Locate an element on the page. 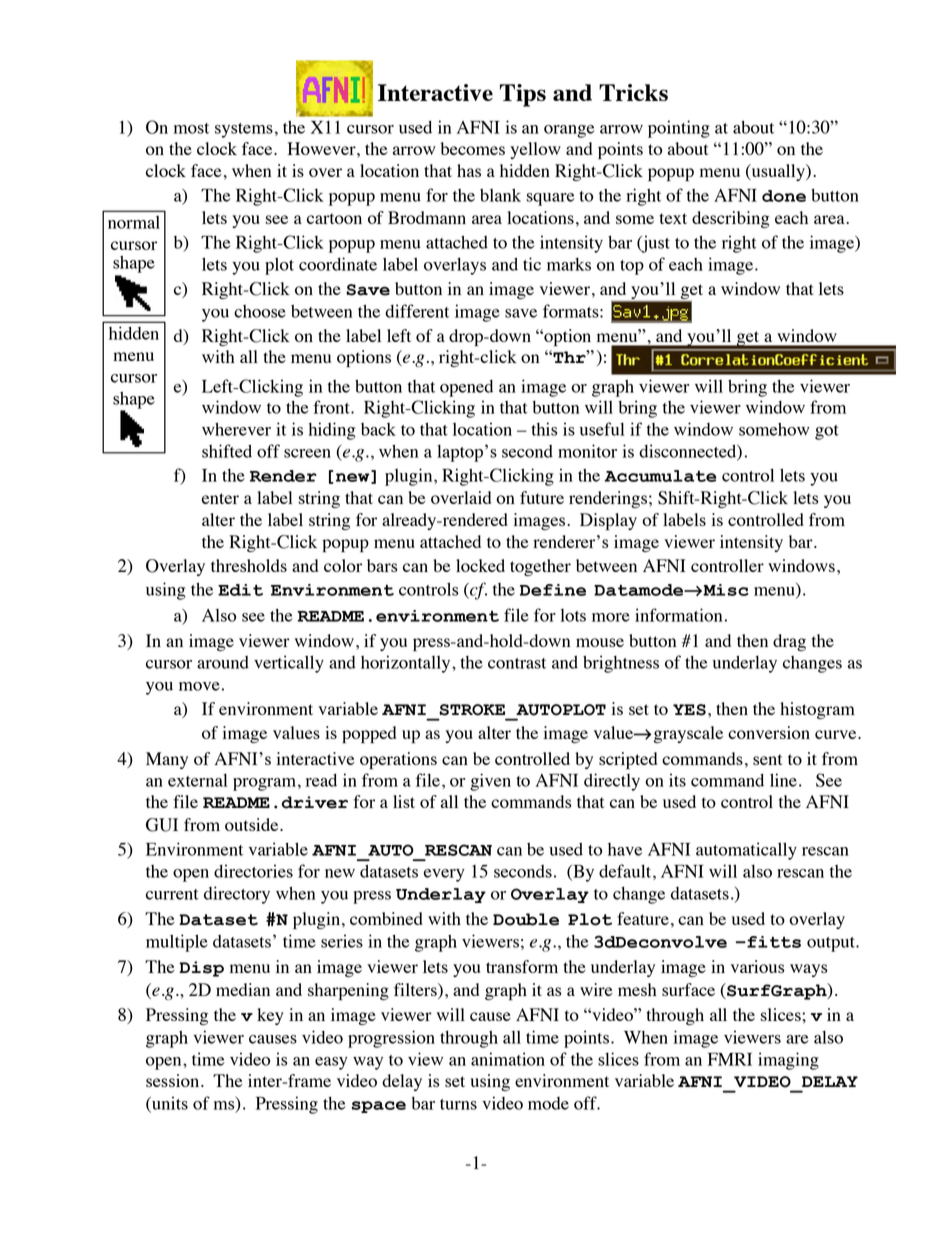 The height and width of the page is (1233, 952). sent is located at coordinates (767, 759).
